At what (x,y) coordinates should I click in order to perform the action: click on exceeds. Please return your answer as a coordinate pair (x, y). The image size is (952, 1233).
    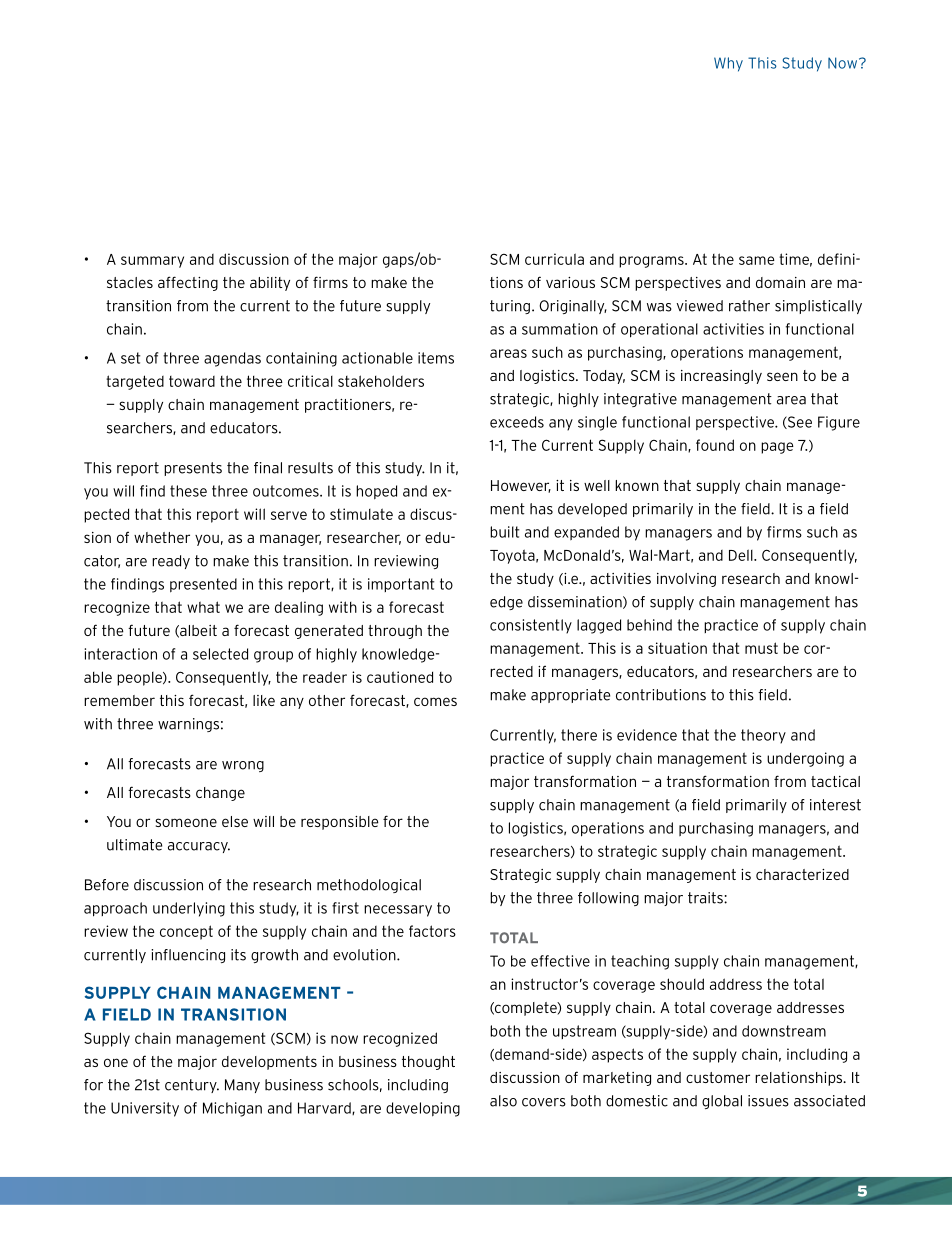
    Looking at the image, I should click on (517, 422).
